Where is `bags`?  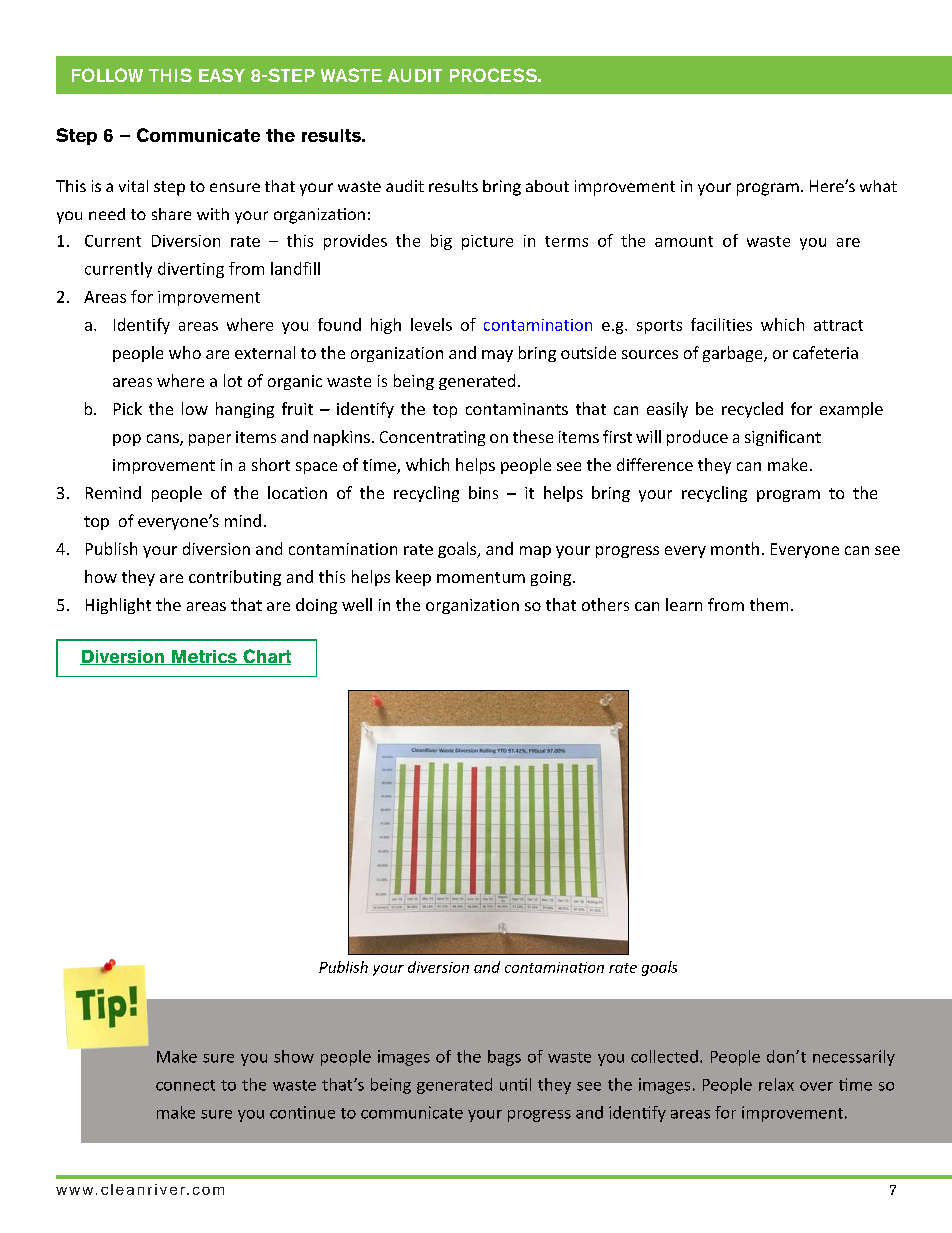 bags is located at coordinates (504, 1058).
